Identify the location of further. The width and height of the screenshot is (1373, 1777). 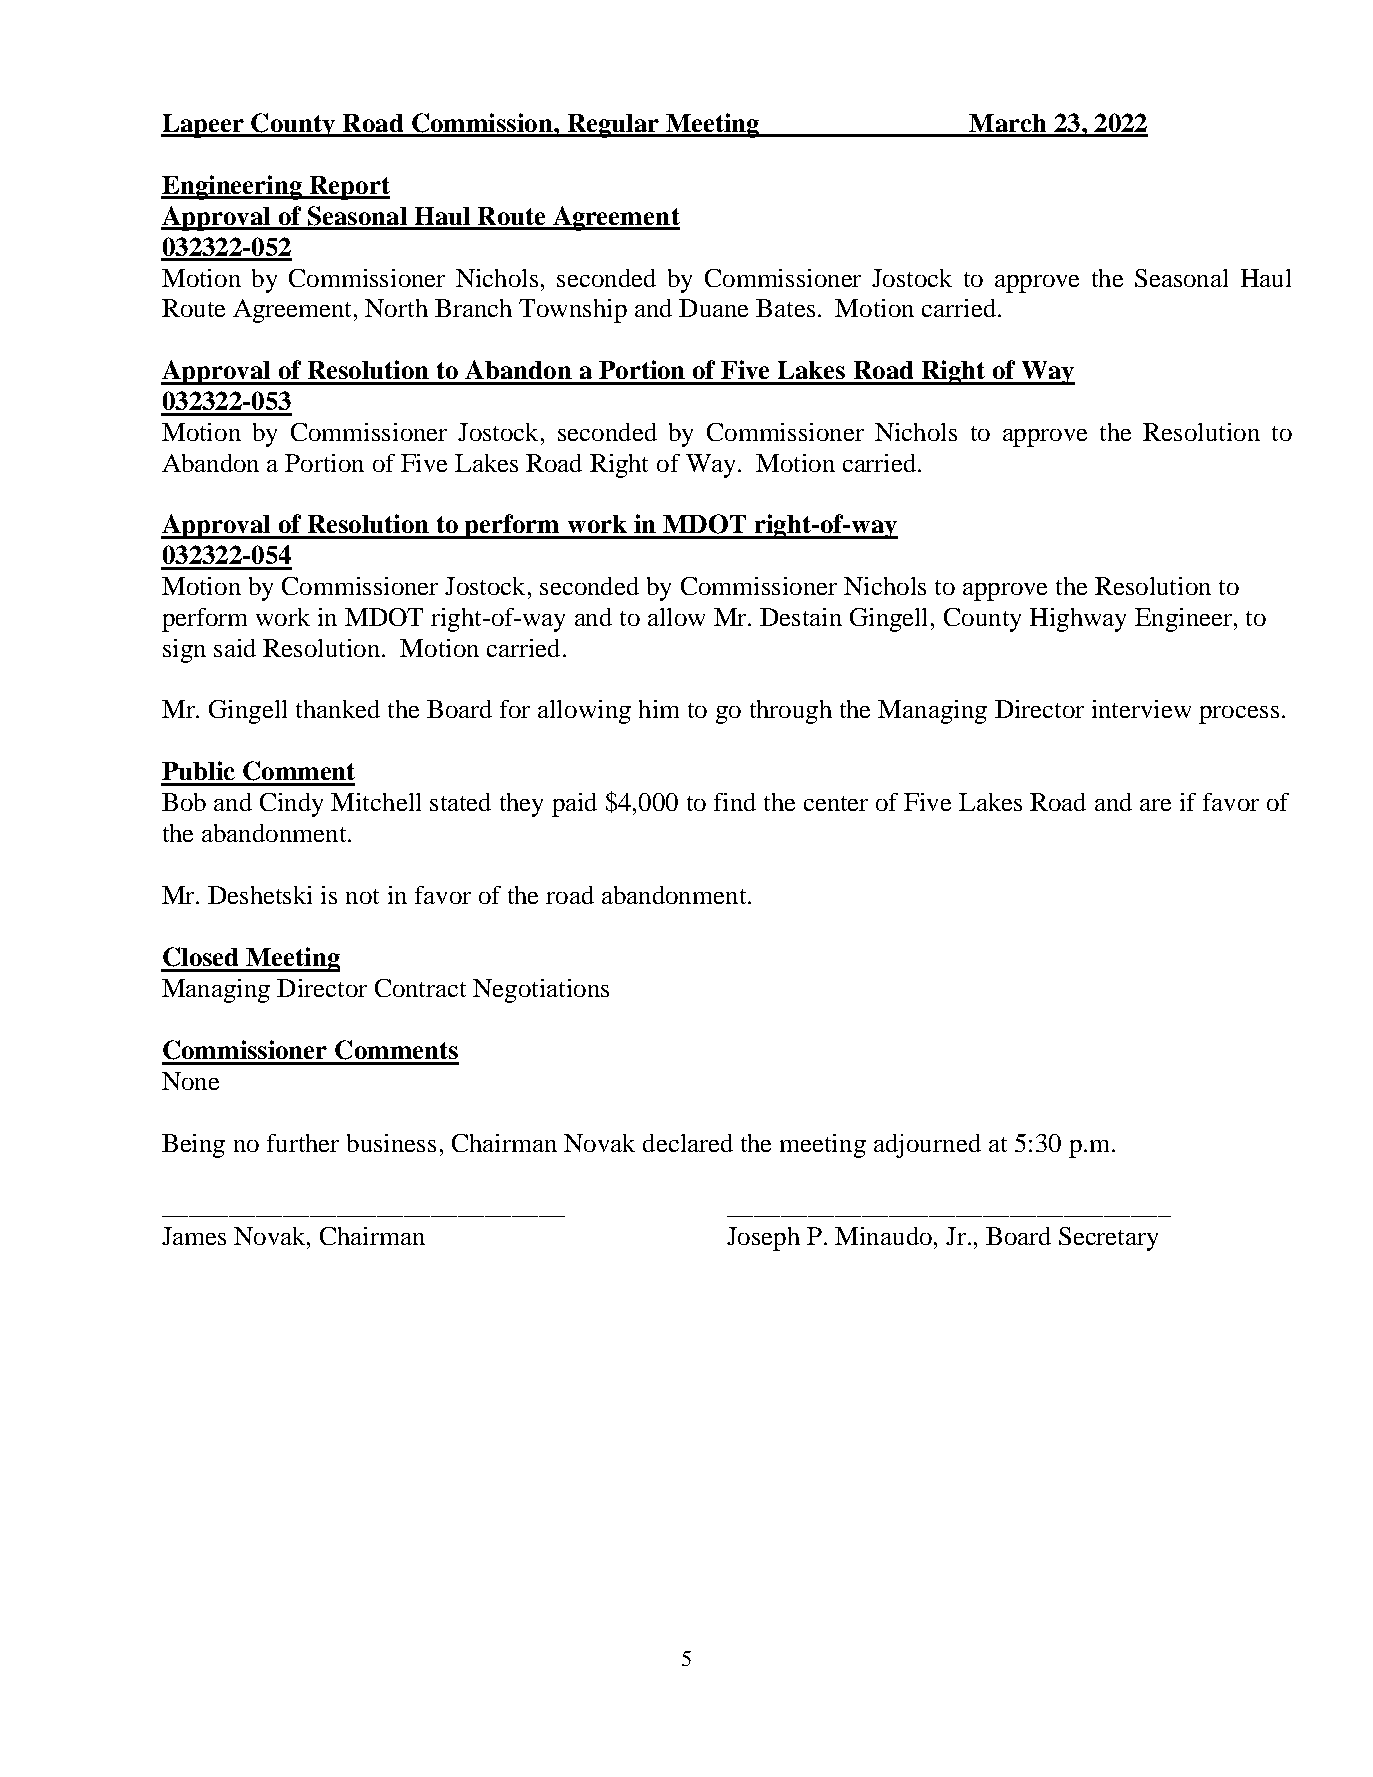
(303, 1143).
